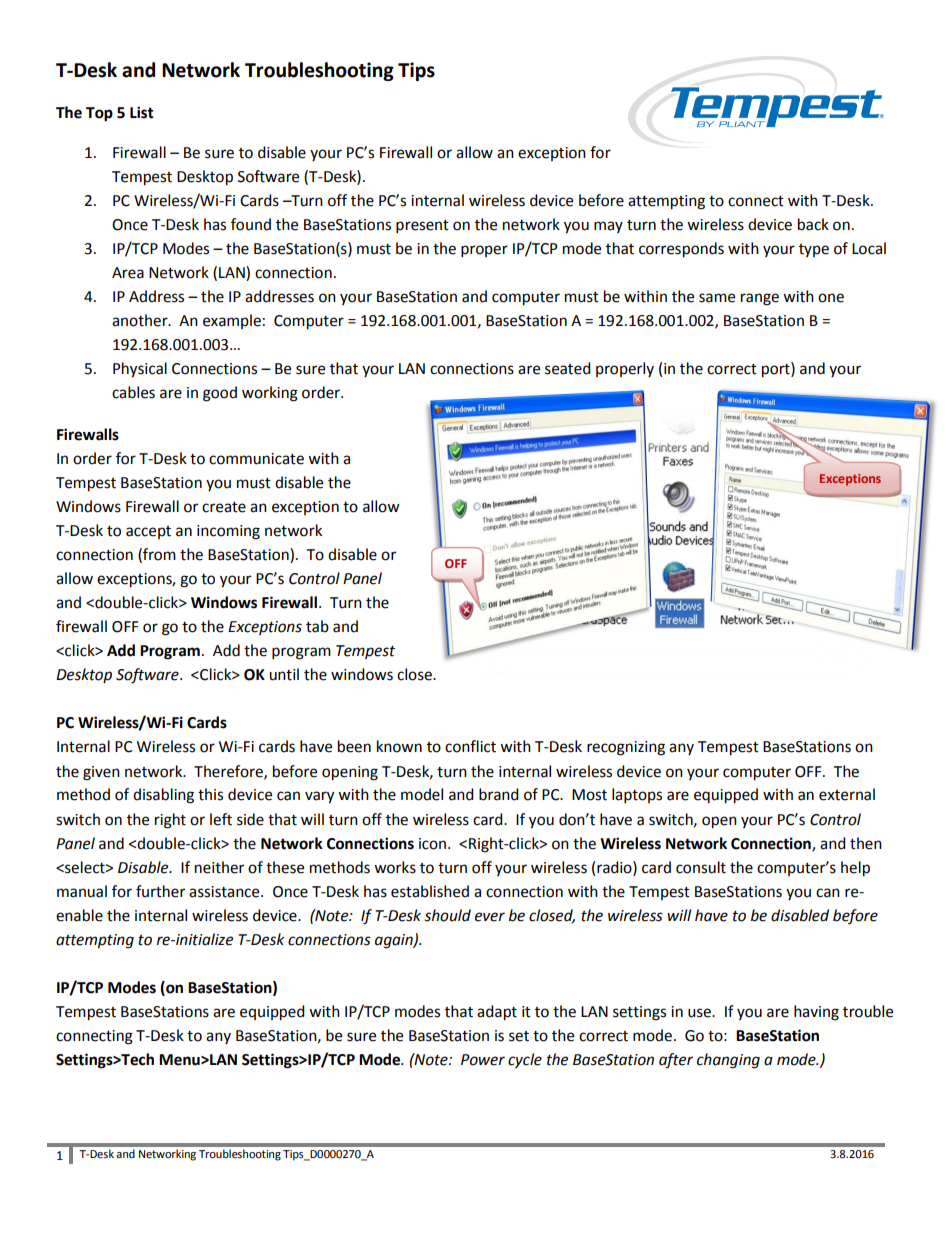  I want to click on present, so click(422, 227).
